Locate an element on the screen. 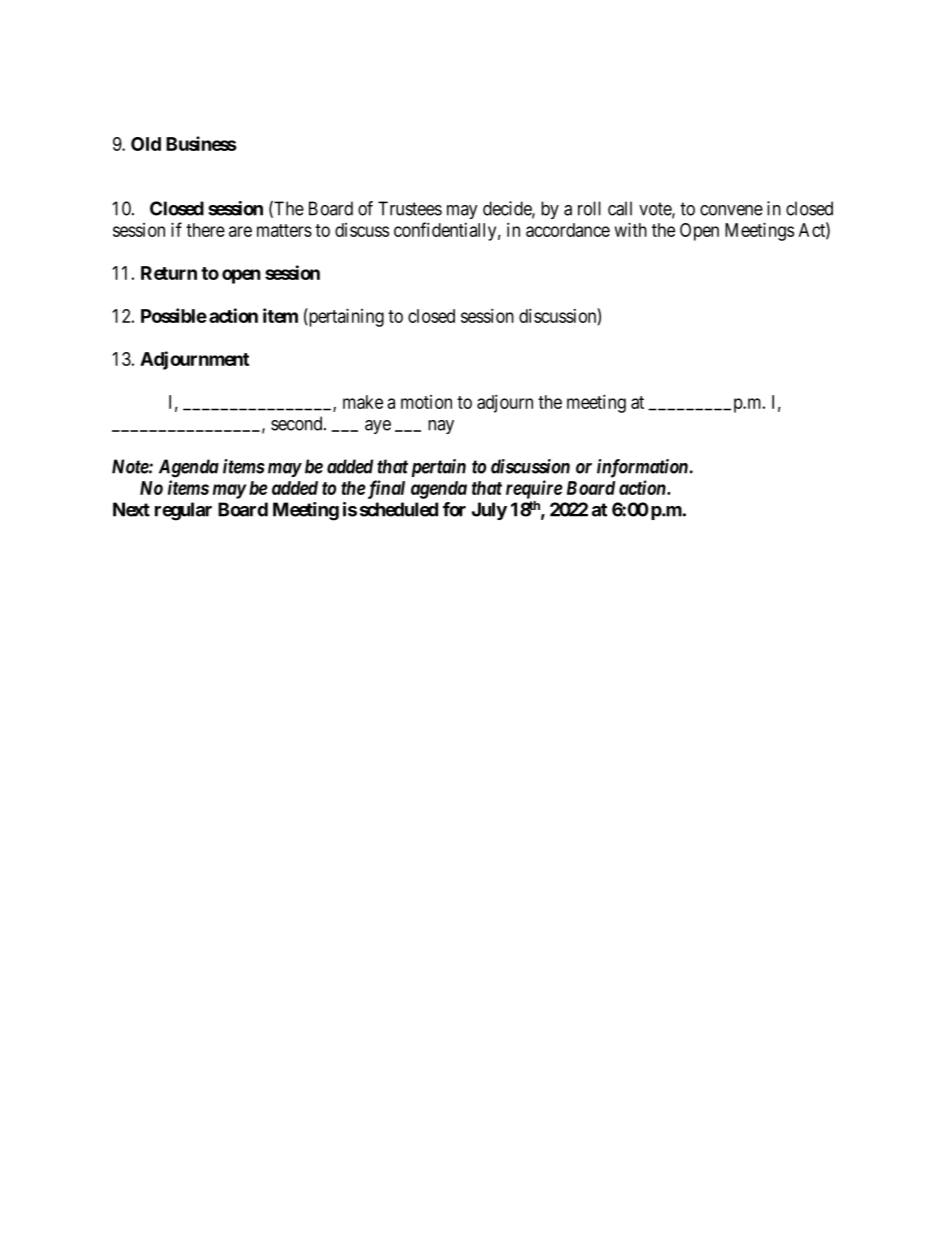  regular is located at coordinates (183, 511).
